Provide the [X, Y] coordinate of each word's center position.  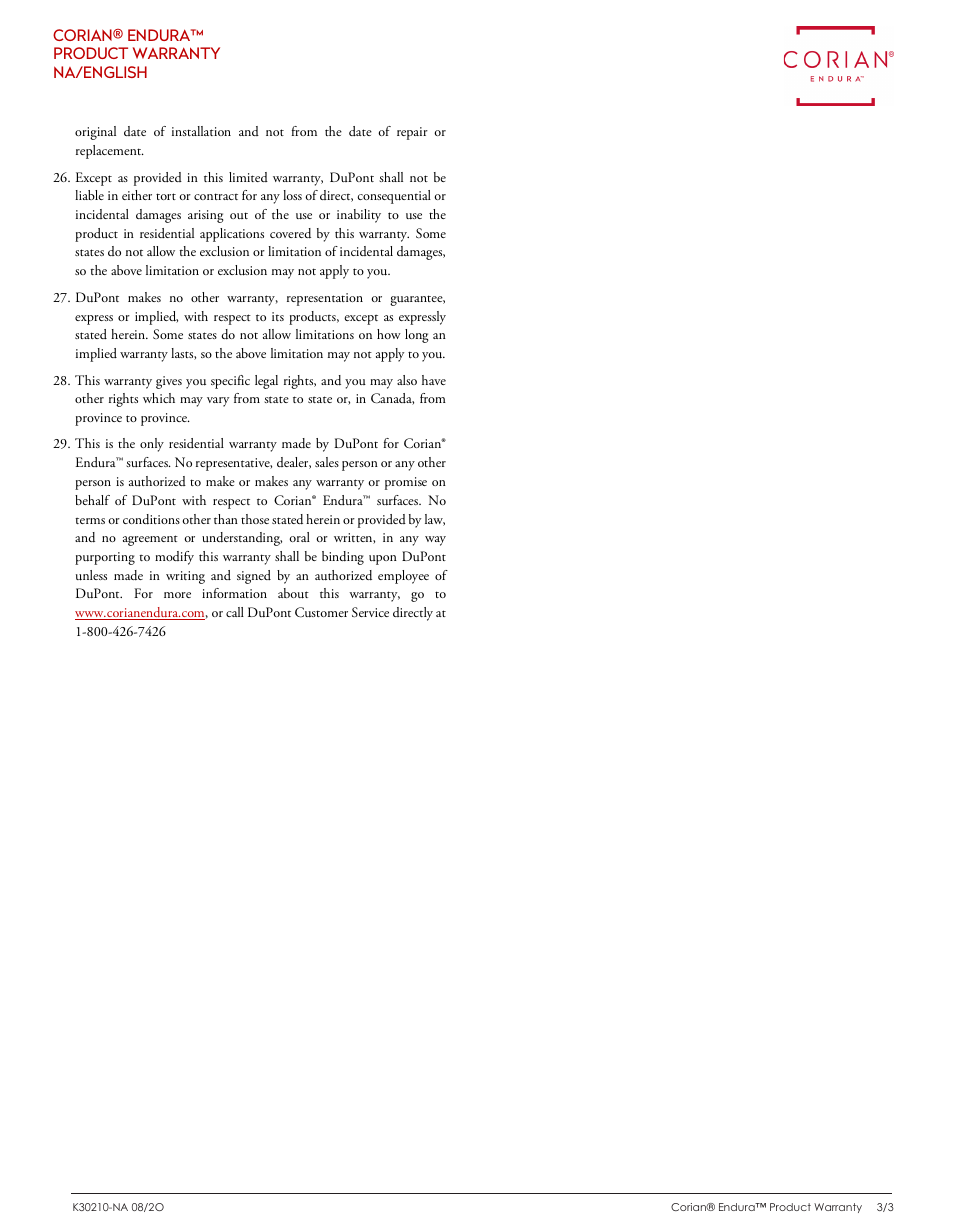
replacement [110, 152]
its [278, 316]
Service [370, 612]
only [152, 445]
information [234, 593]
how [389, 334]
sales [327, 462]
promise [406, 483]
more [177, 595]
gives [169, 382]
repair [412, 133]
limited [248, 177]
